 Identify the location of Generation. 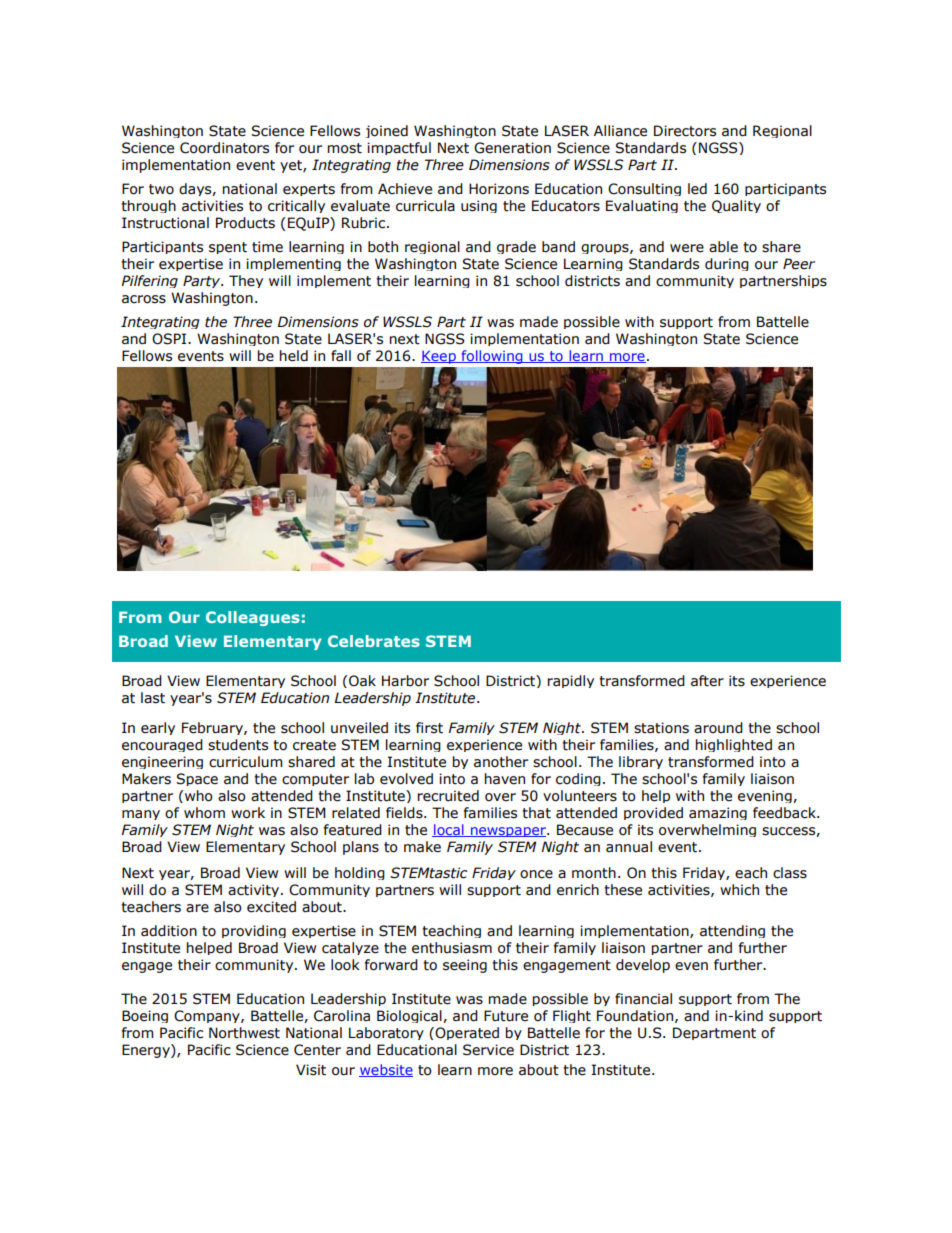
(512, 148).
